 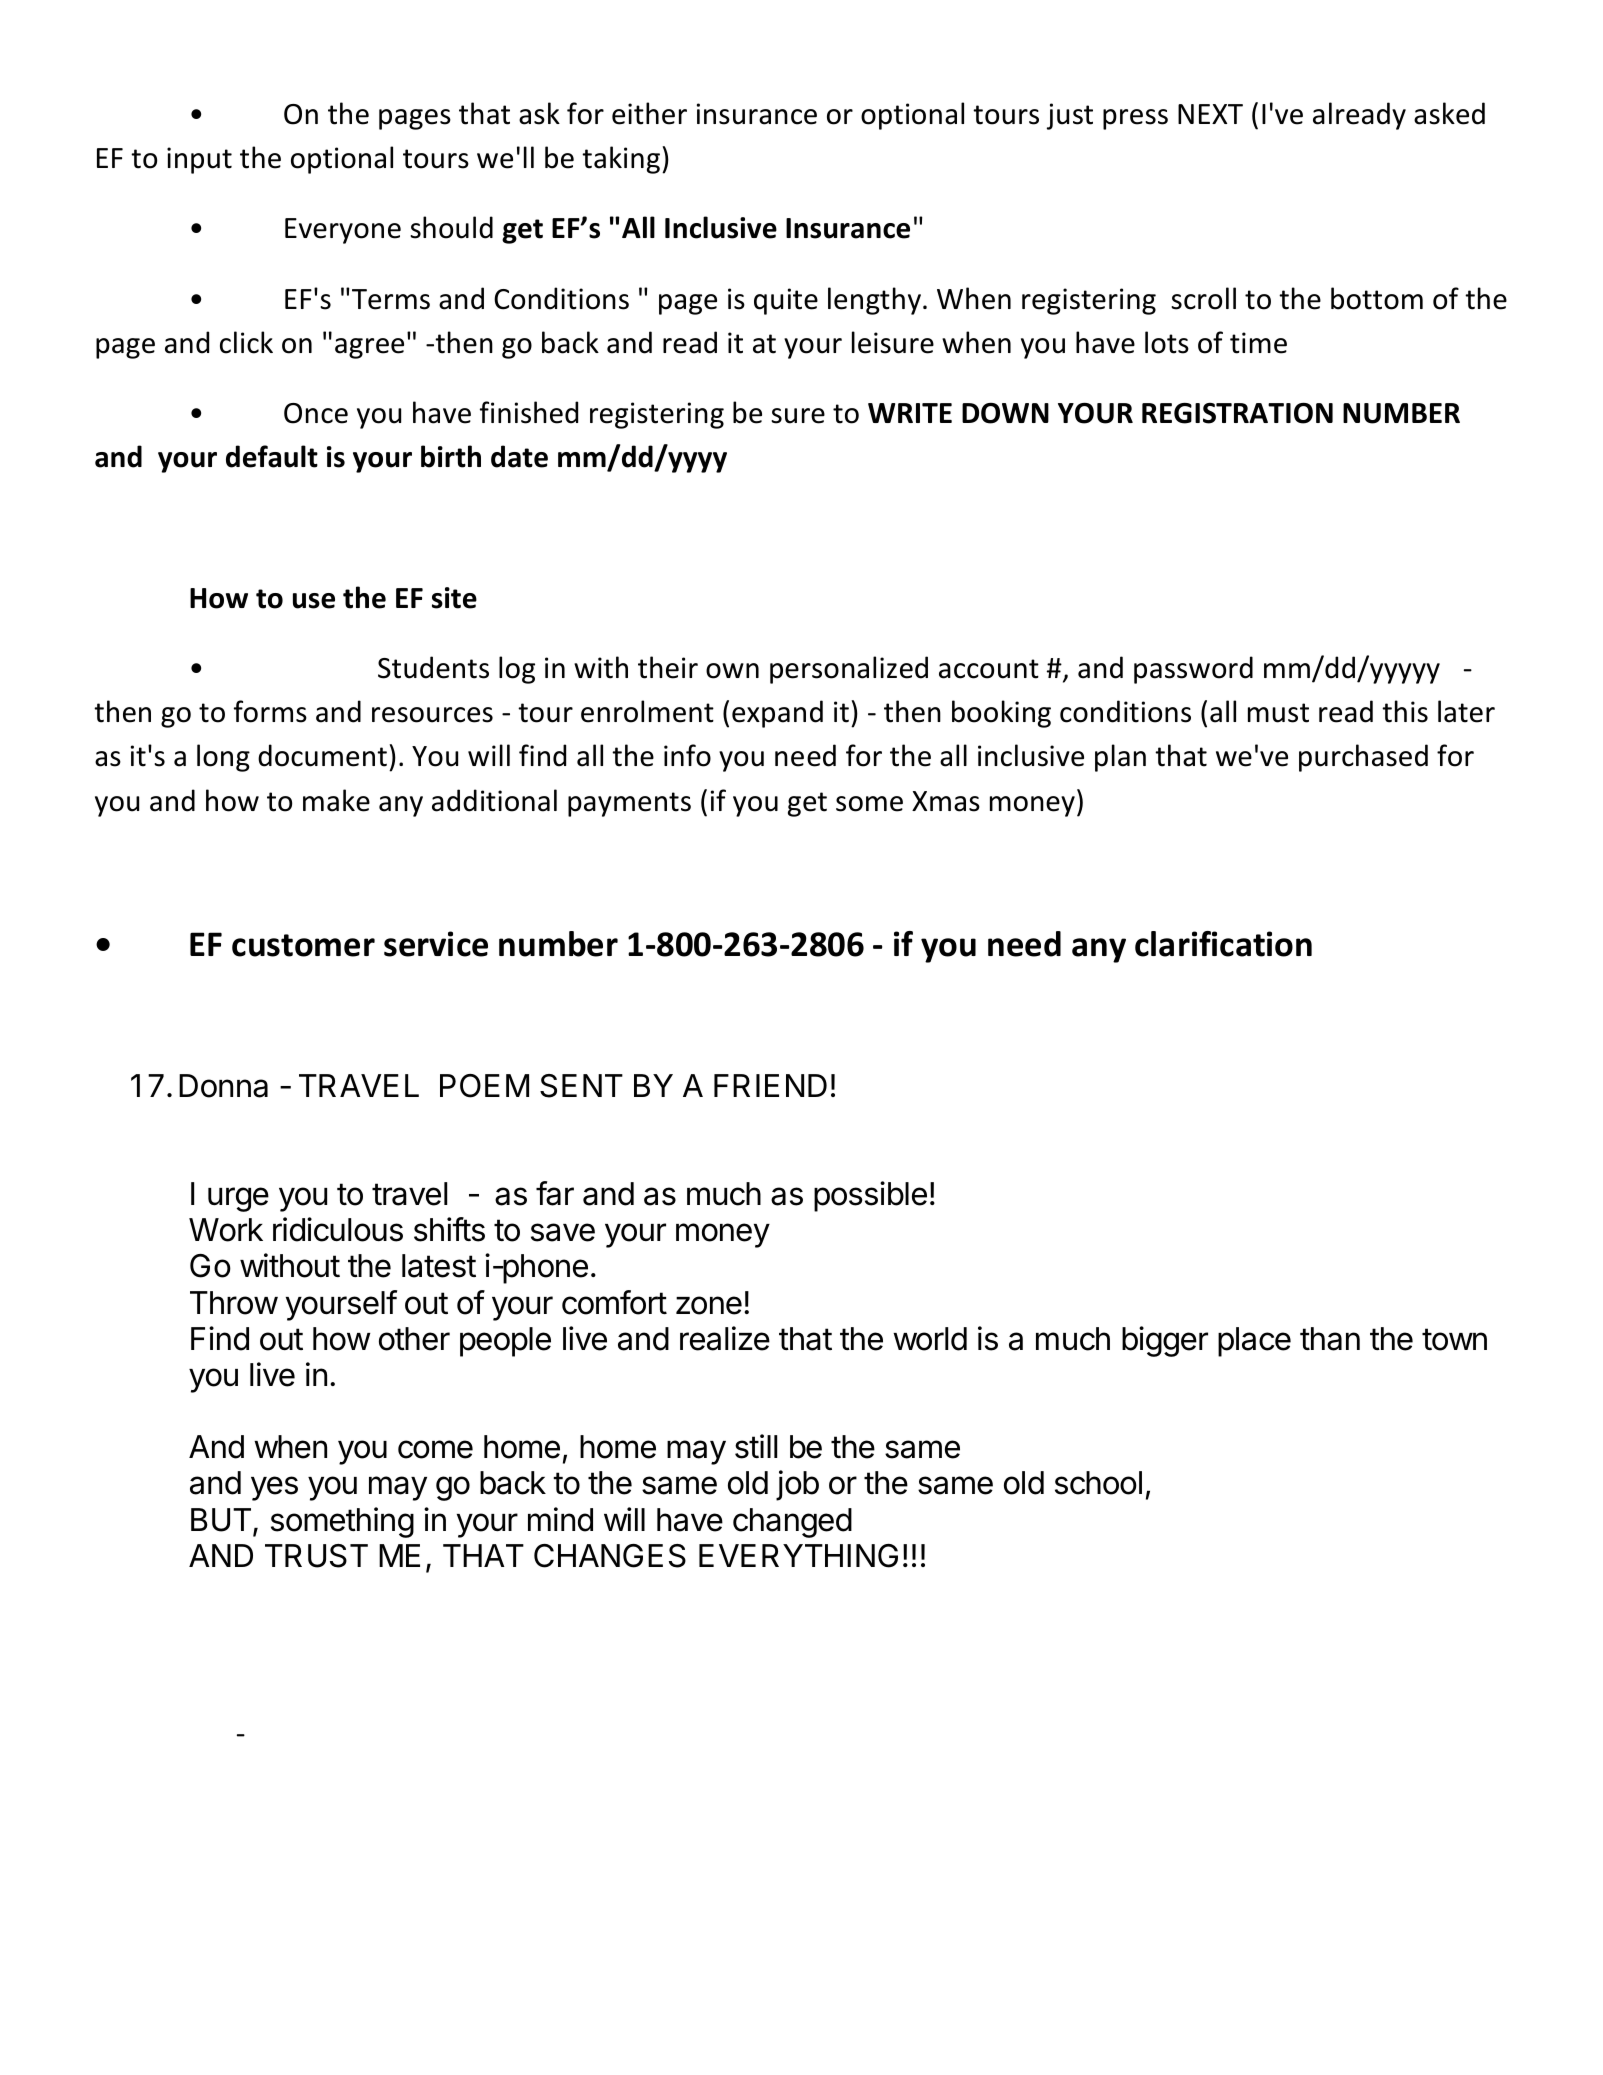 What do you see at coordinates (1210, 114) in the document?
I see `NEXT` at bounding box center [1210, 114].
